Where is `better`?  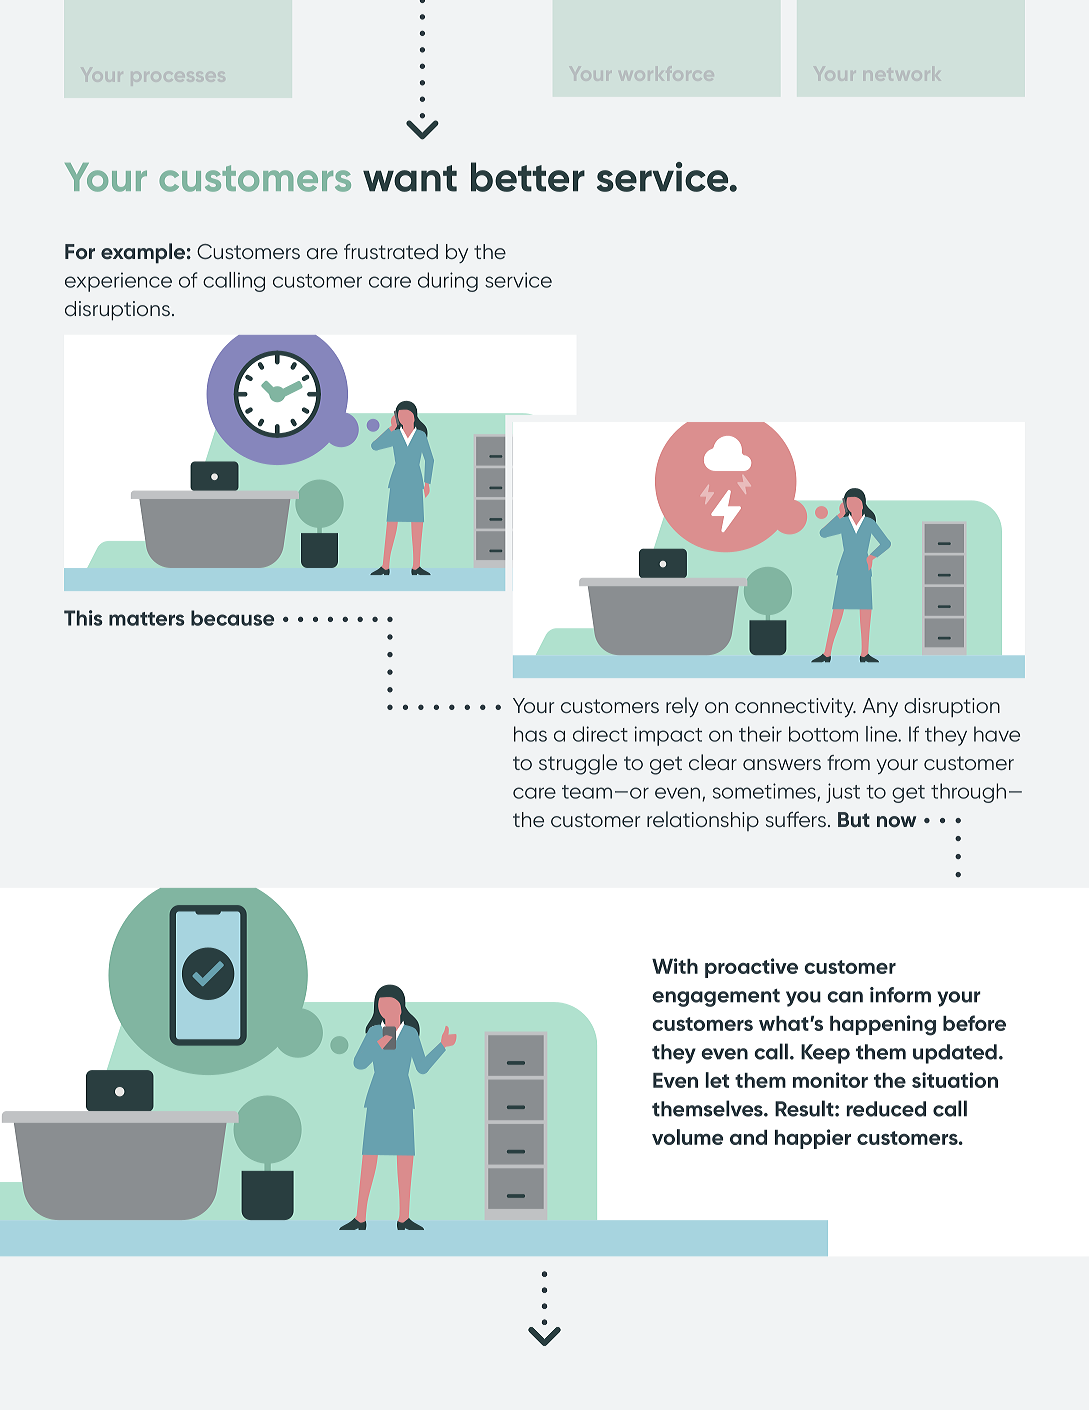 better is located at coordinates (528, 177).
